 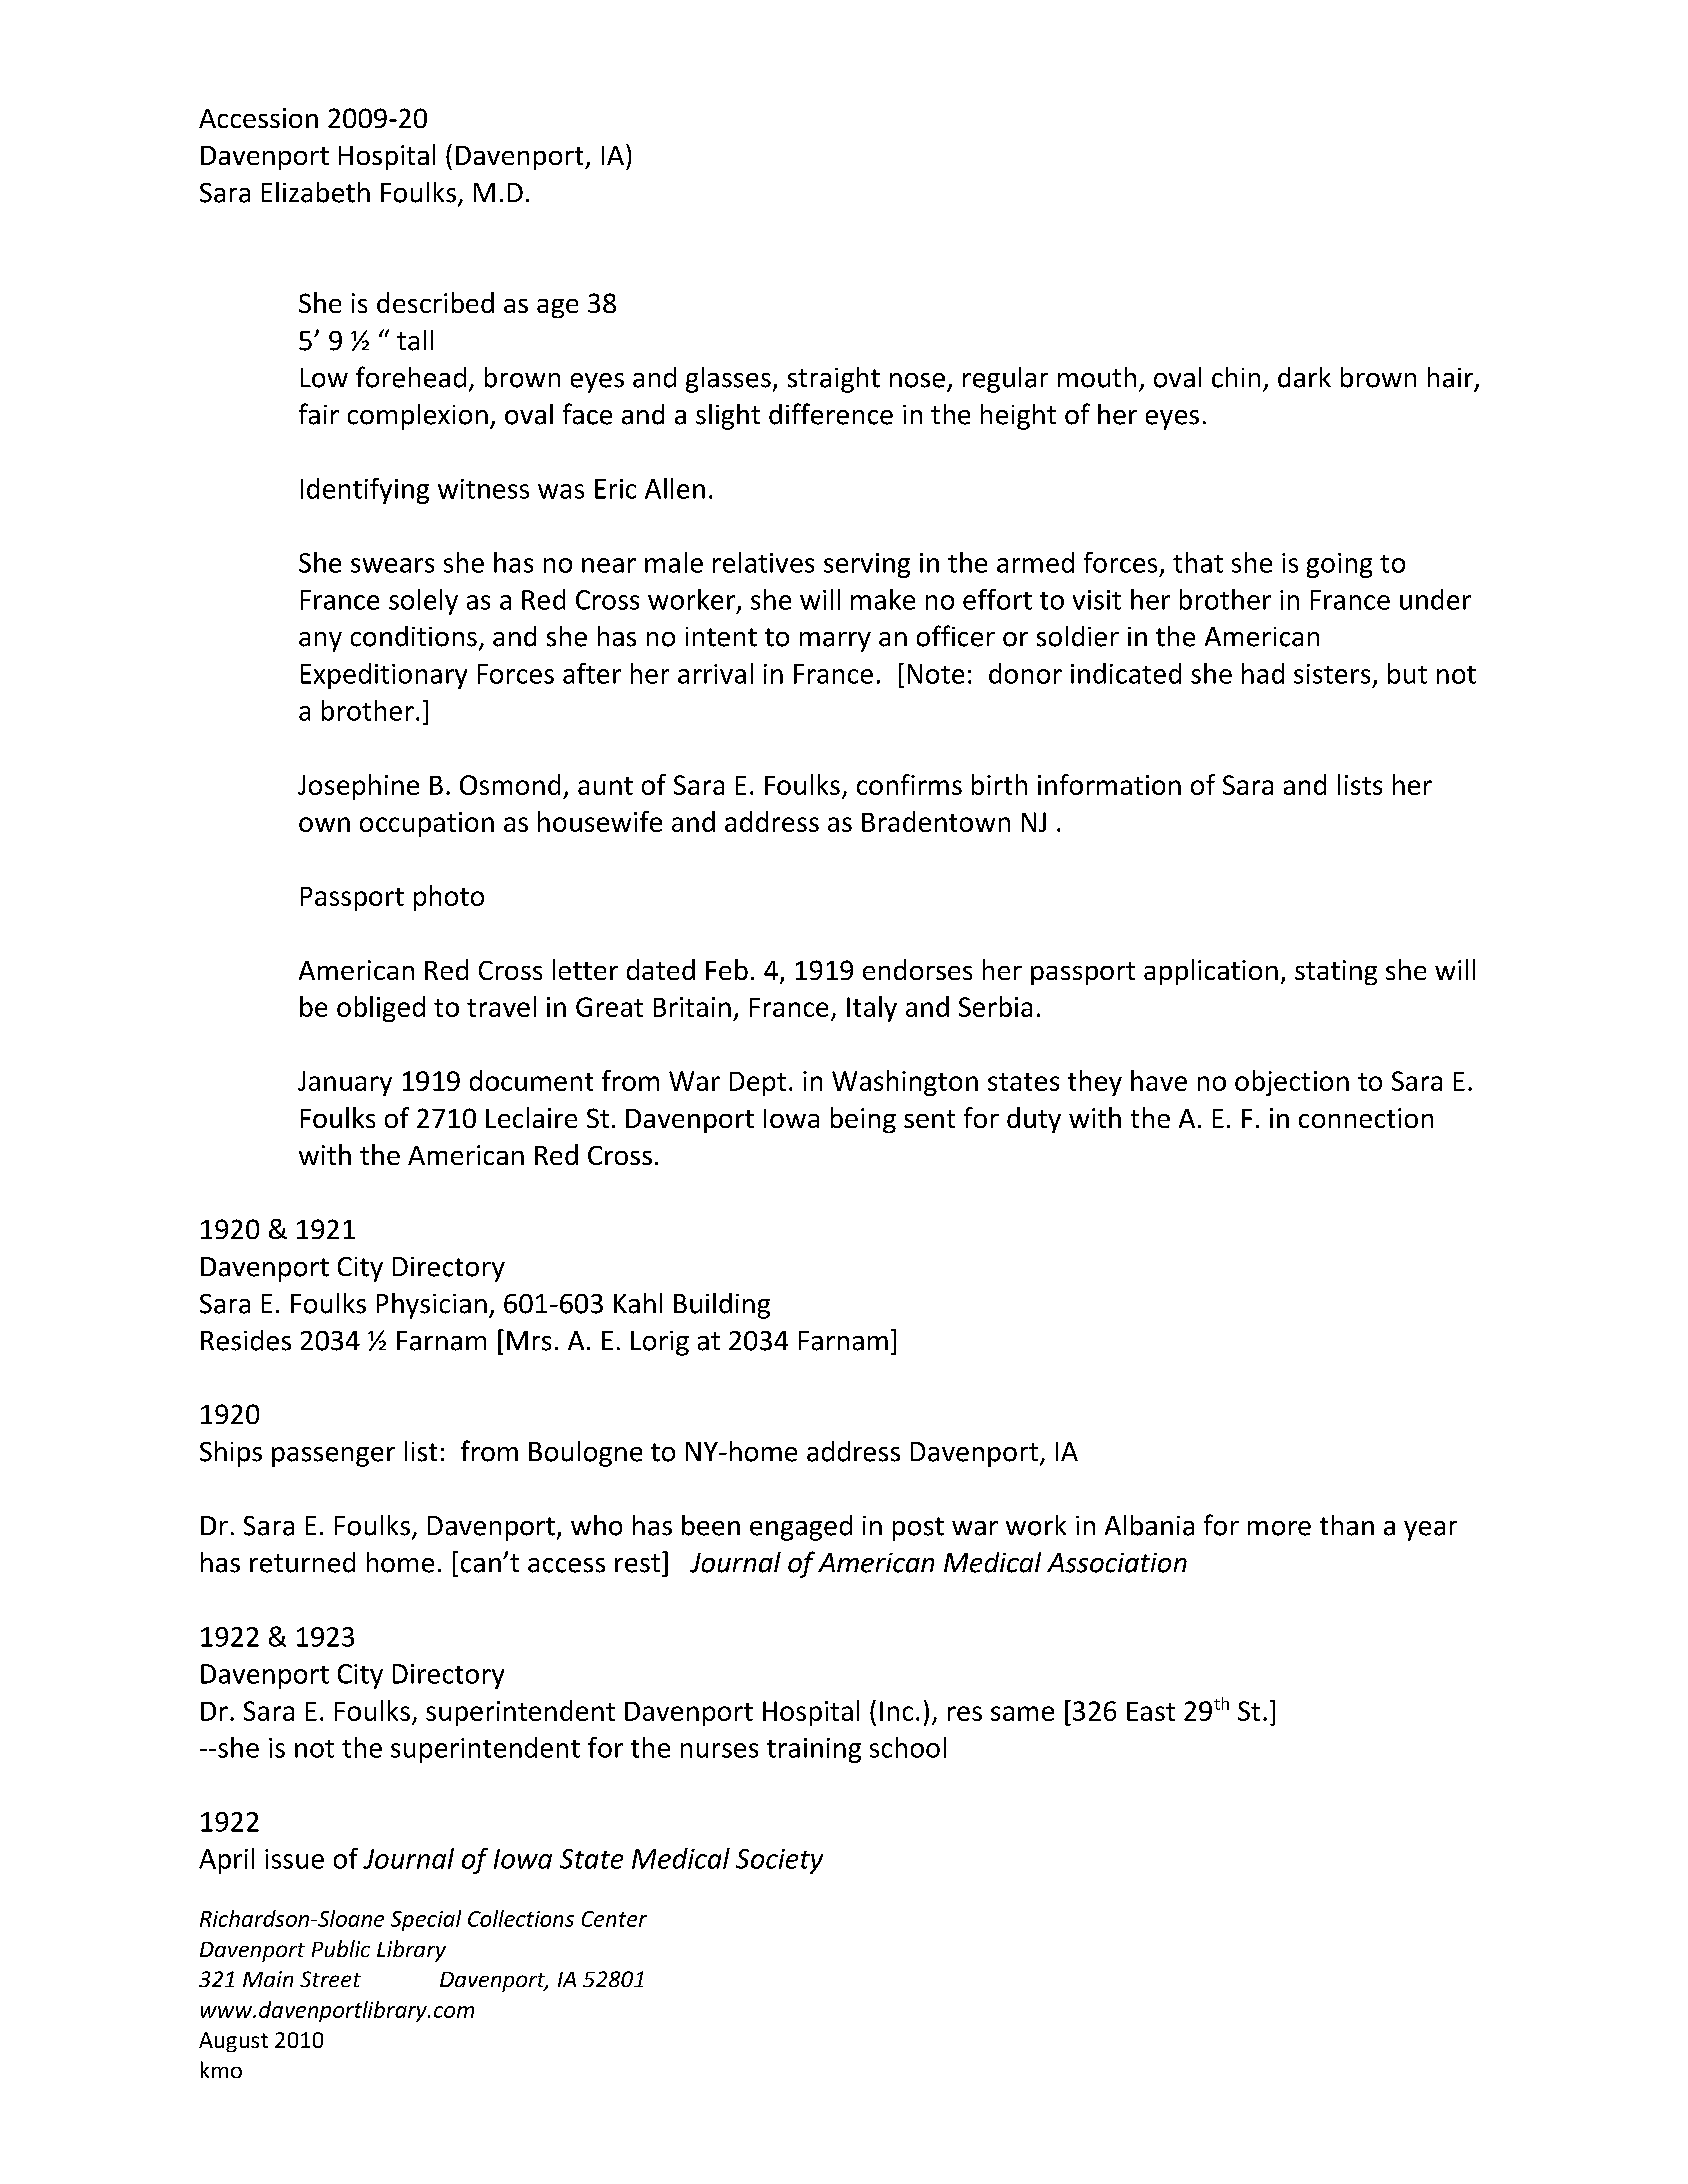 I want to click on marry, so click(x=835, y=642).
